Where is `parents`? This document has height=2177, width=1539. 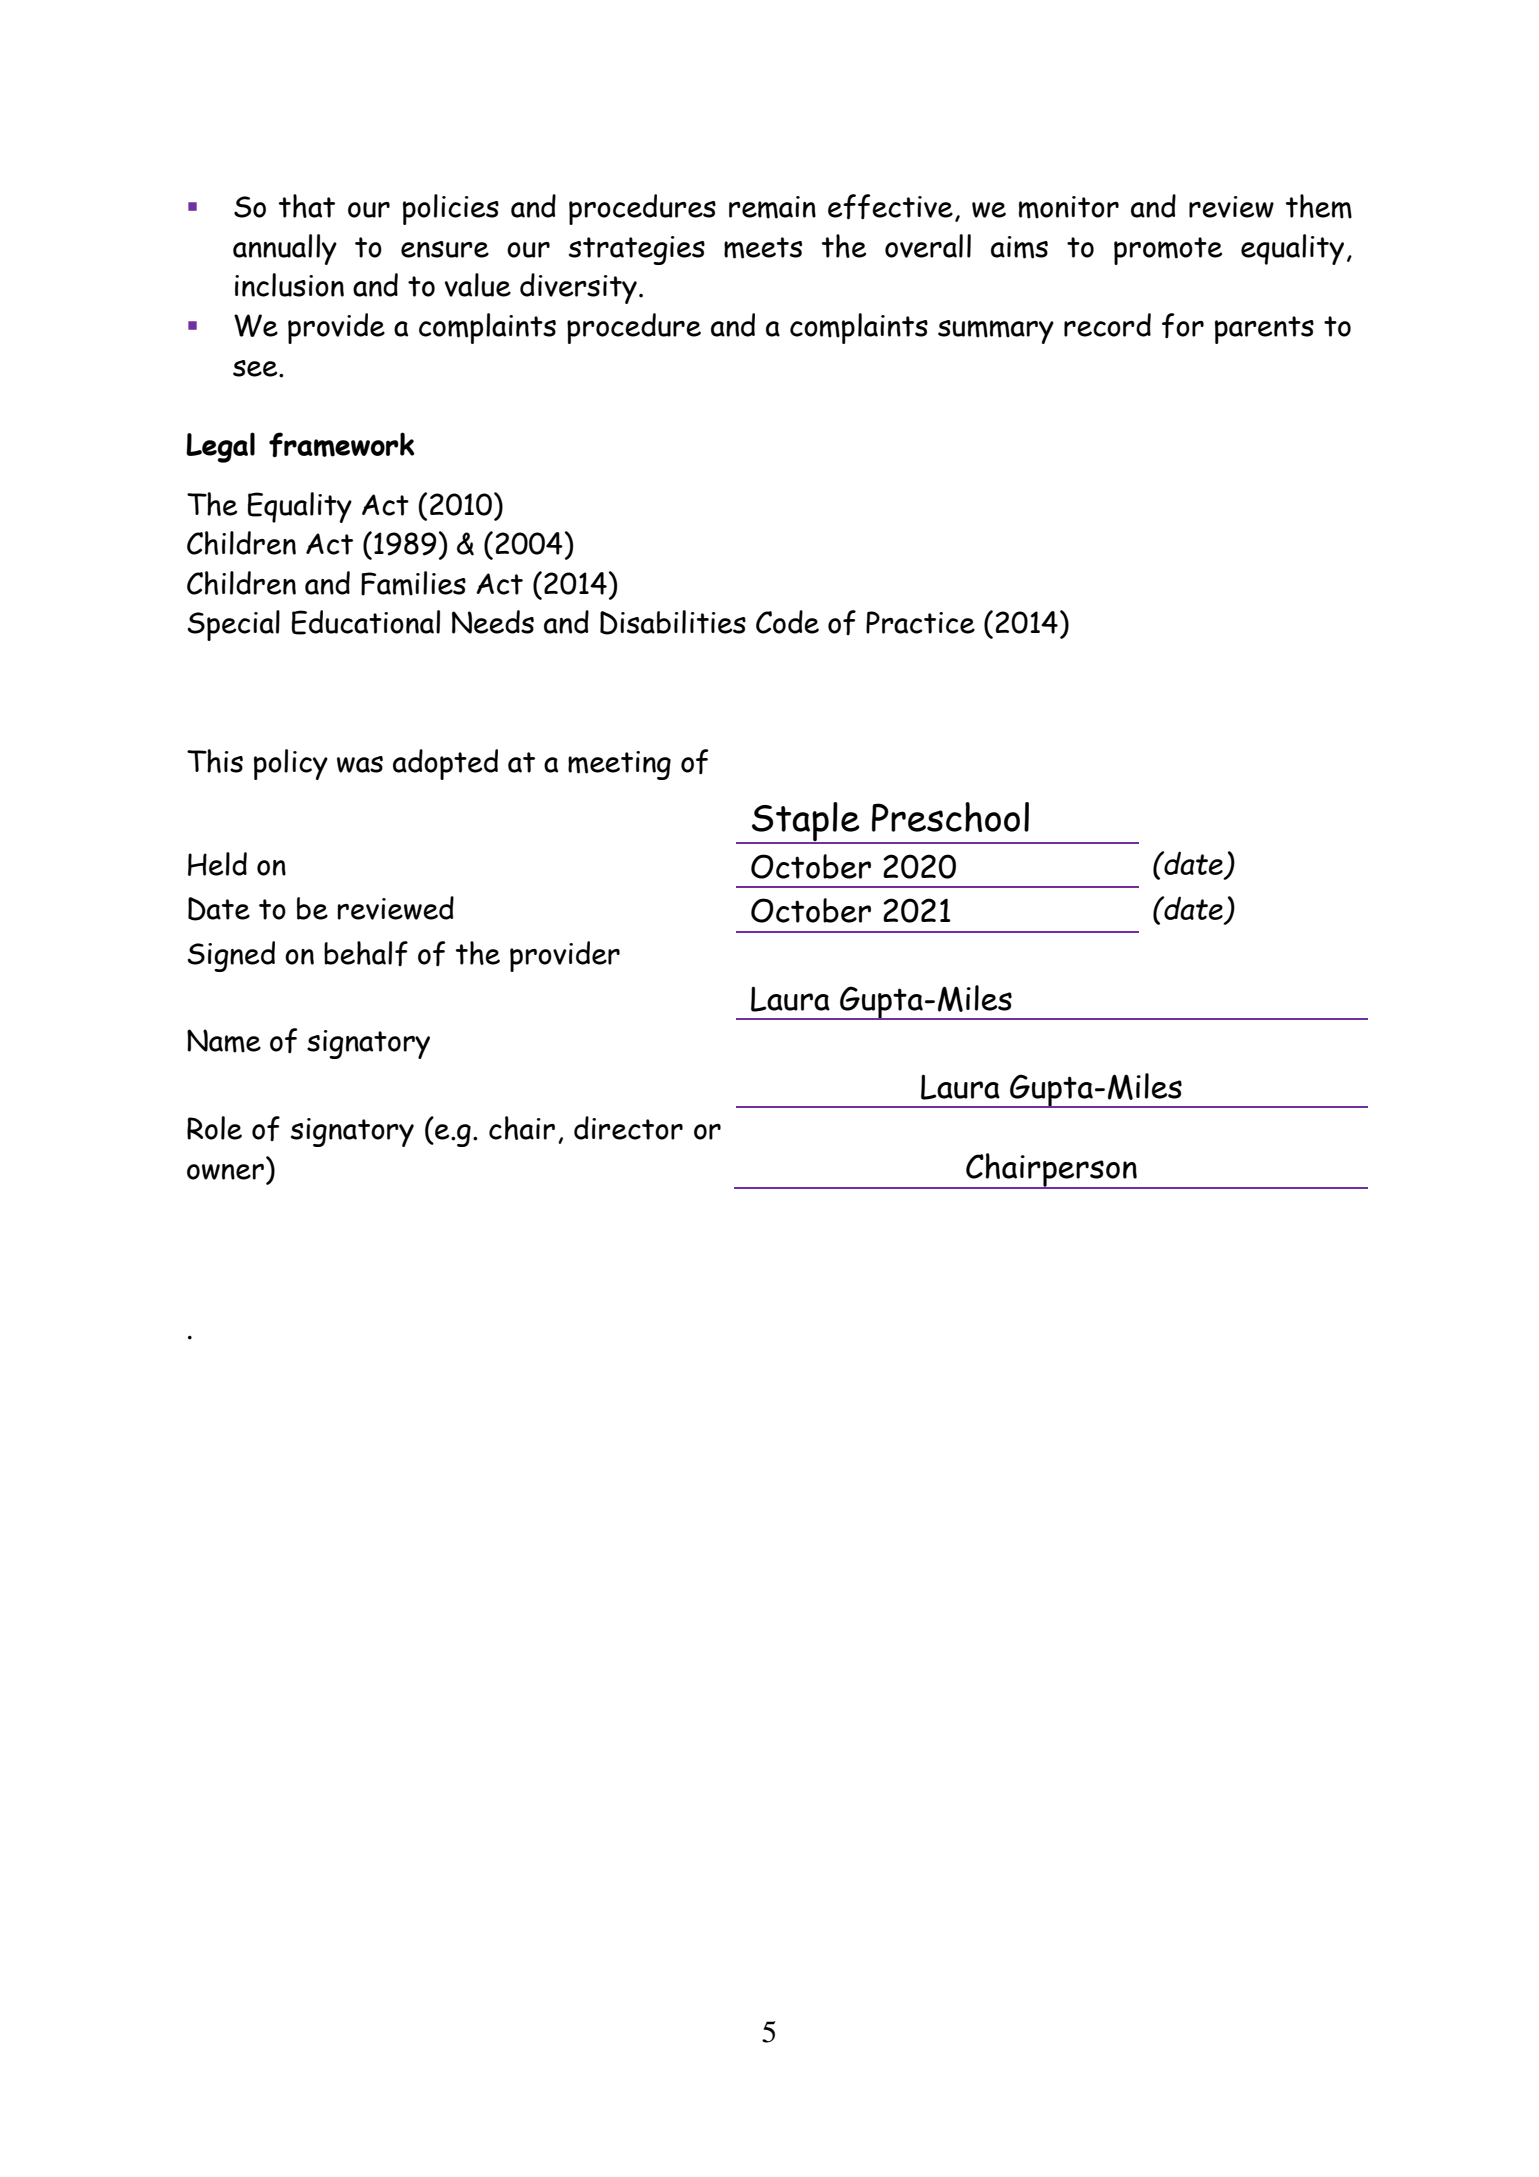
parents is located at coordinates (1264, 330).
